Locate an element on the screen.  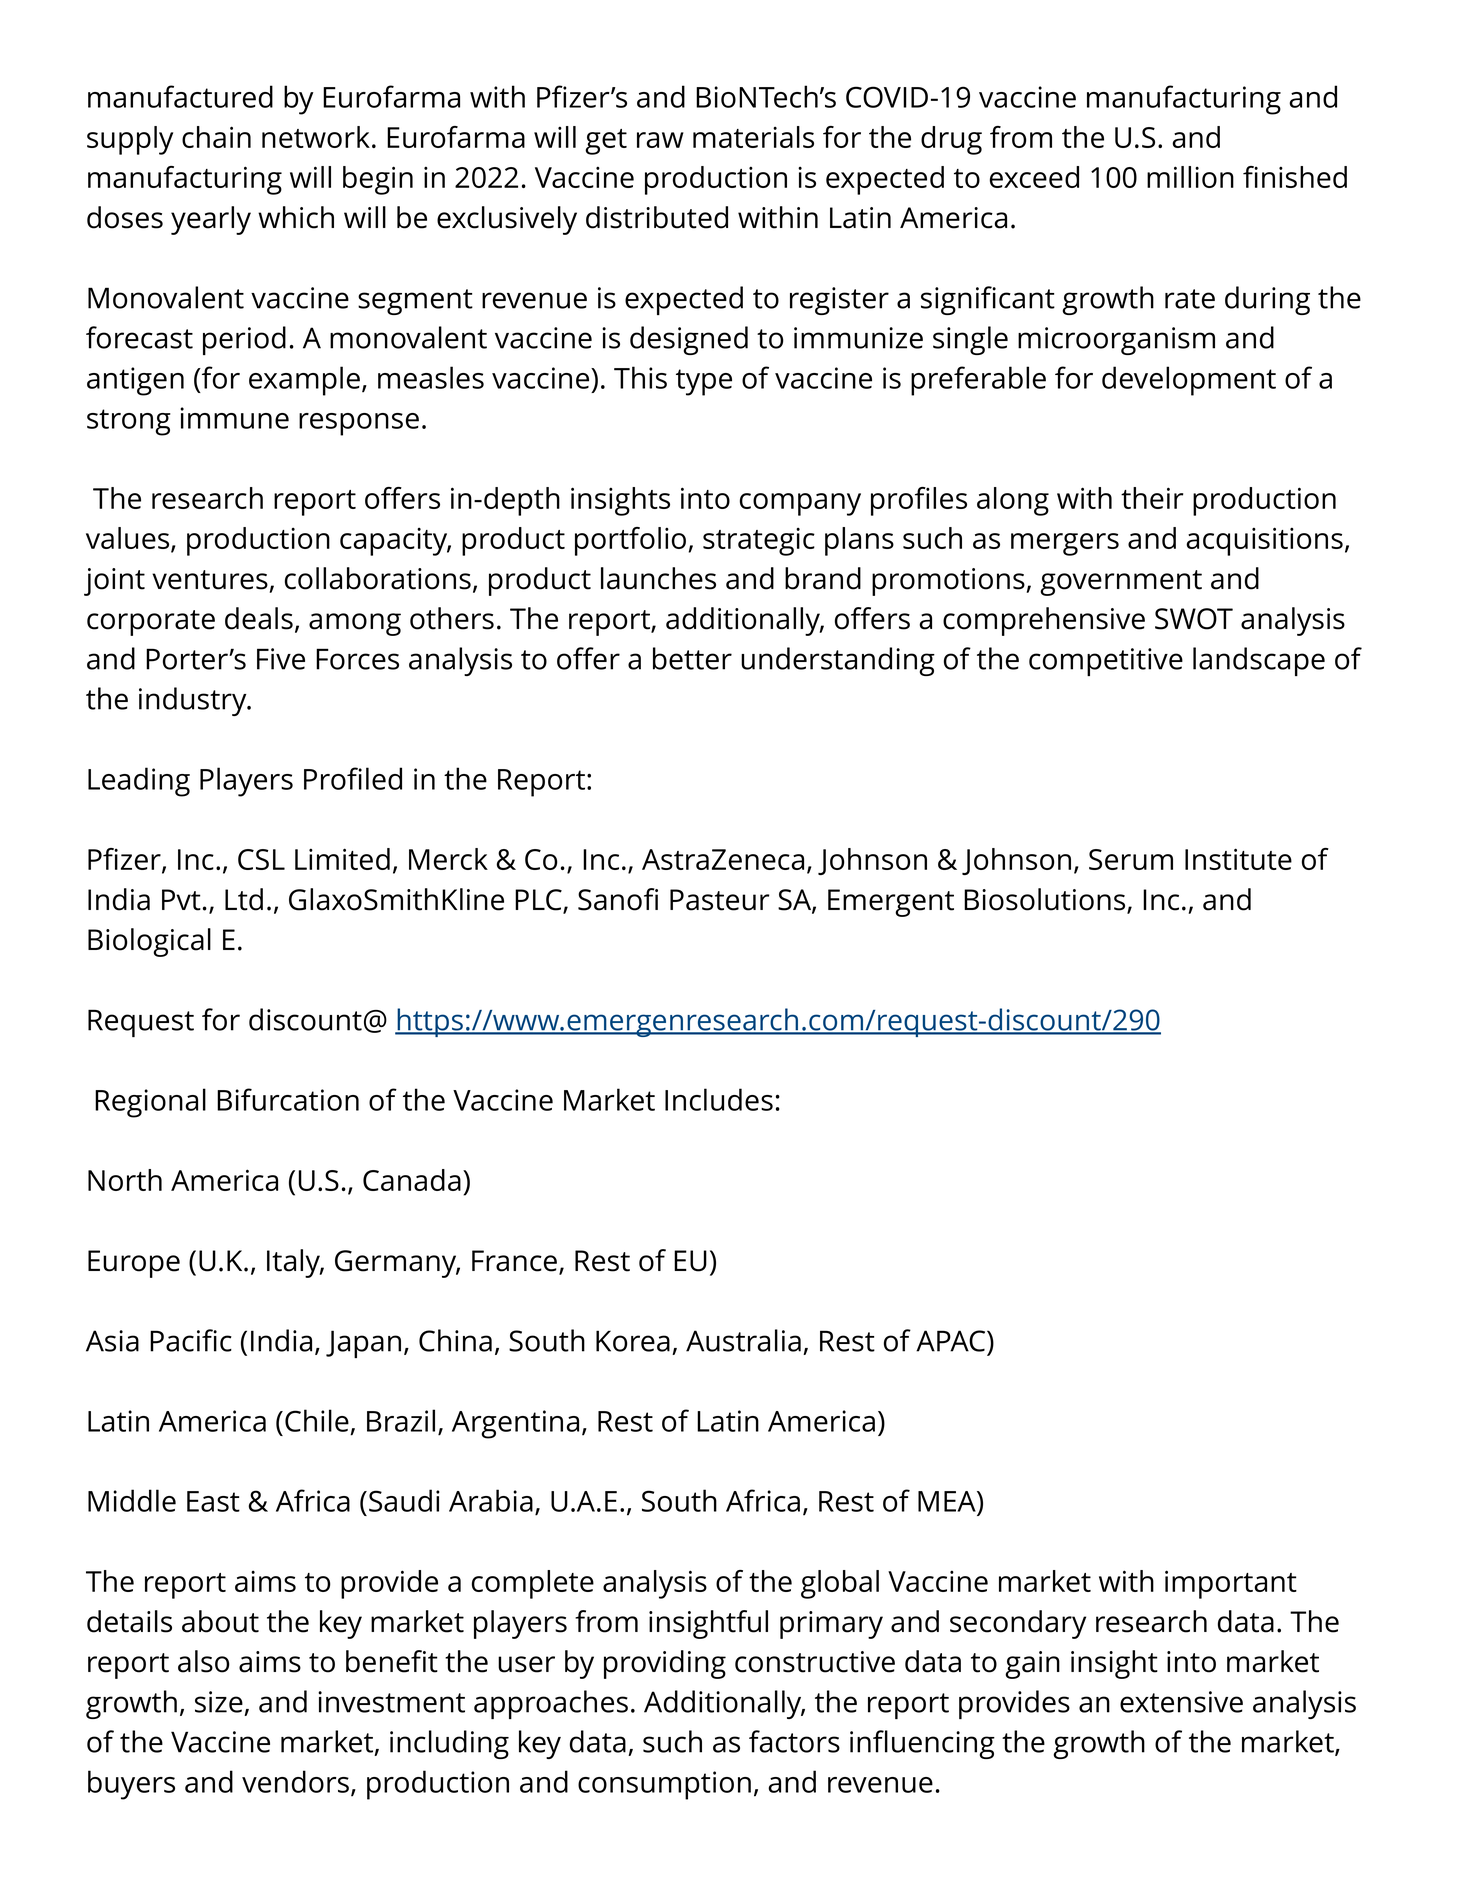
company is located at coordinates (800, 504).
